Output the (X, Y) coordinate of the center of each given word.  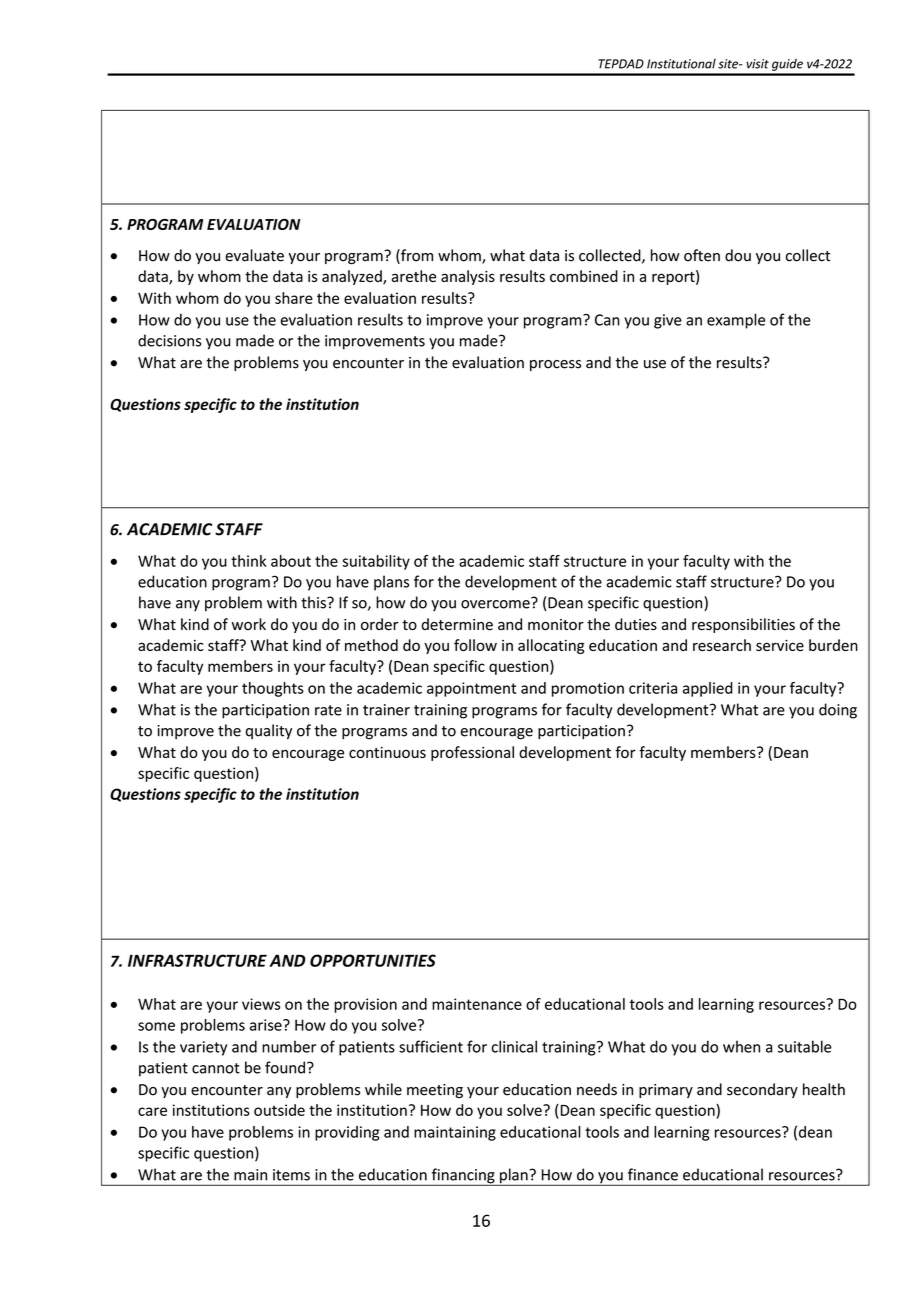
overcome (496, 603)
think (249, 561)
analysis (468, 277)
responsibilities (743, 625)
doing (838, 711)
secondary (762, 1090)
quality (269, 731)
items (291, 1175)
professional (472, 753)
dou (738, 255)
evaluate (254, 255)
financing (463, 1177)
